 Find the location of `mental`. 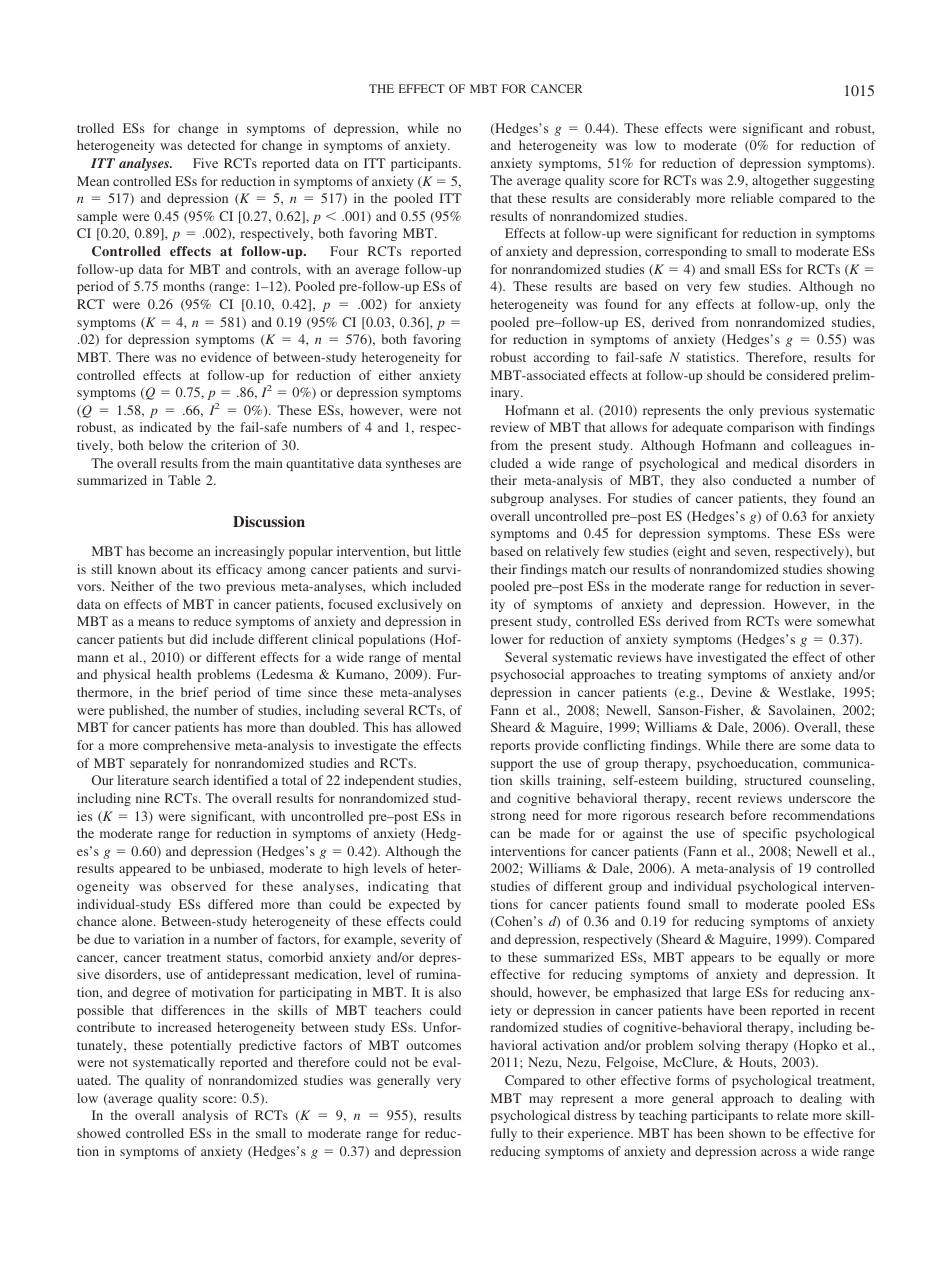

mental is located at coordinates (442, 657).
